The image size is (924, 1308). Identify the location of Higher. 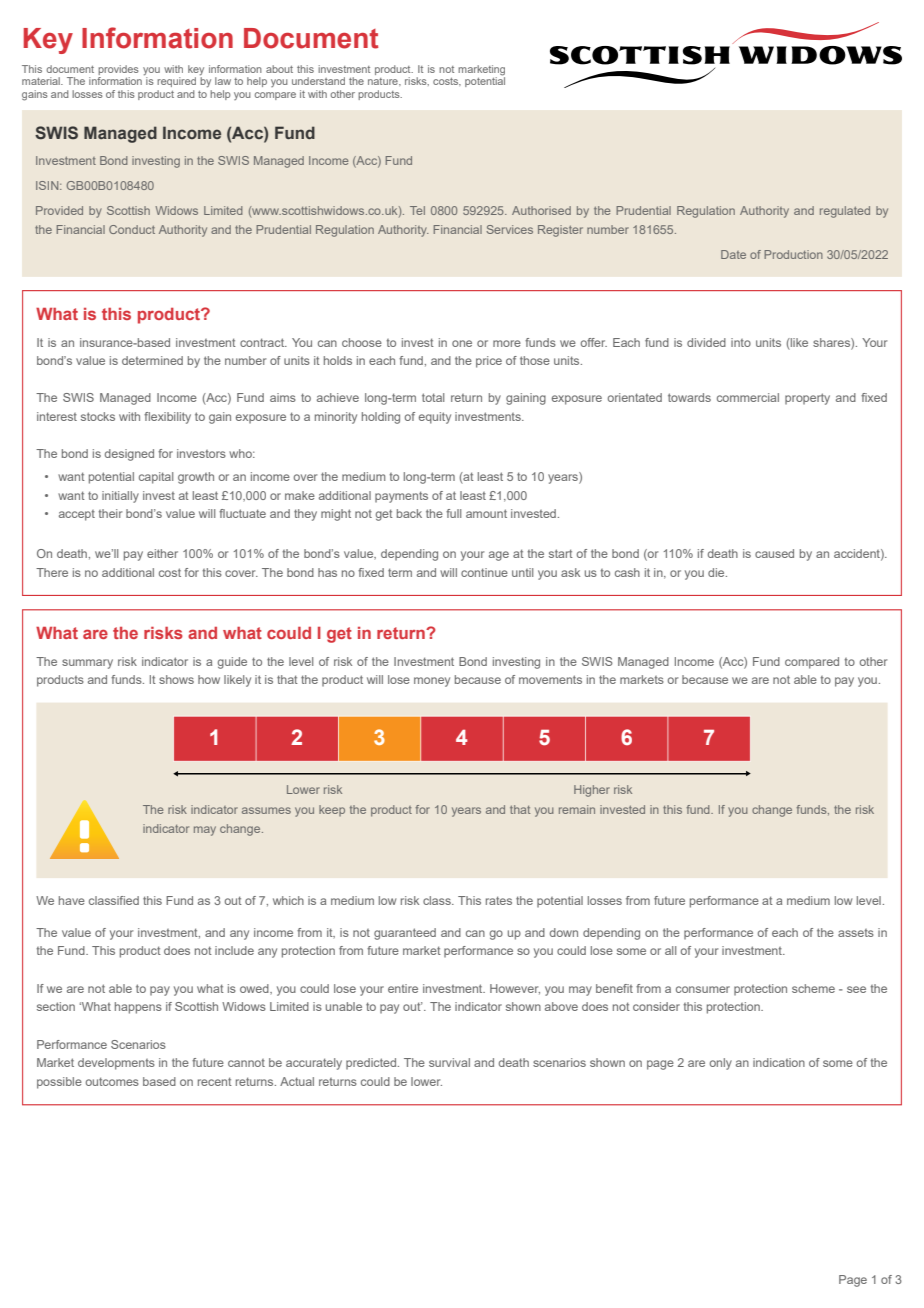
(592, 791).
